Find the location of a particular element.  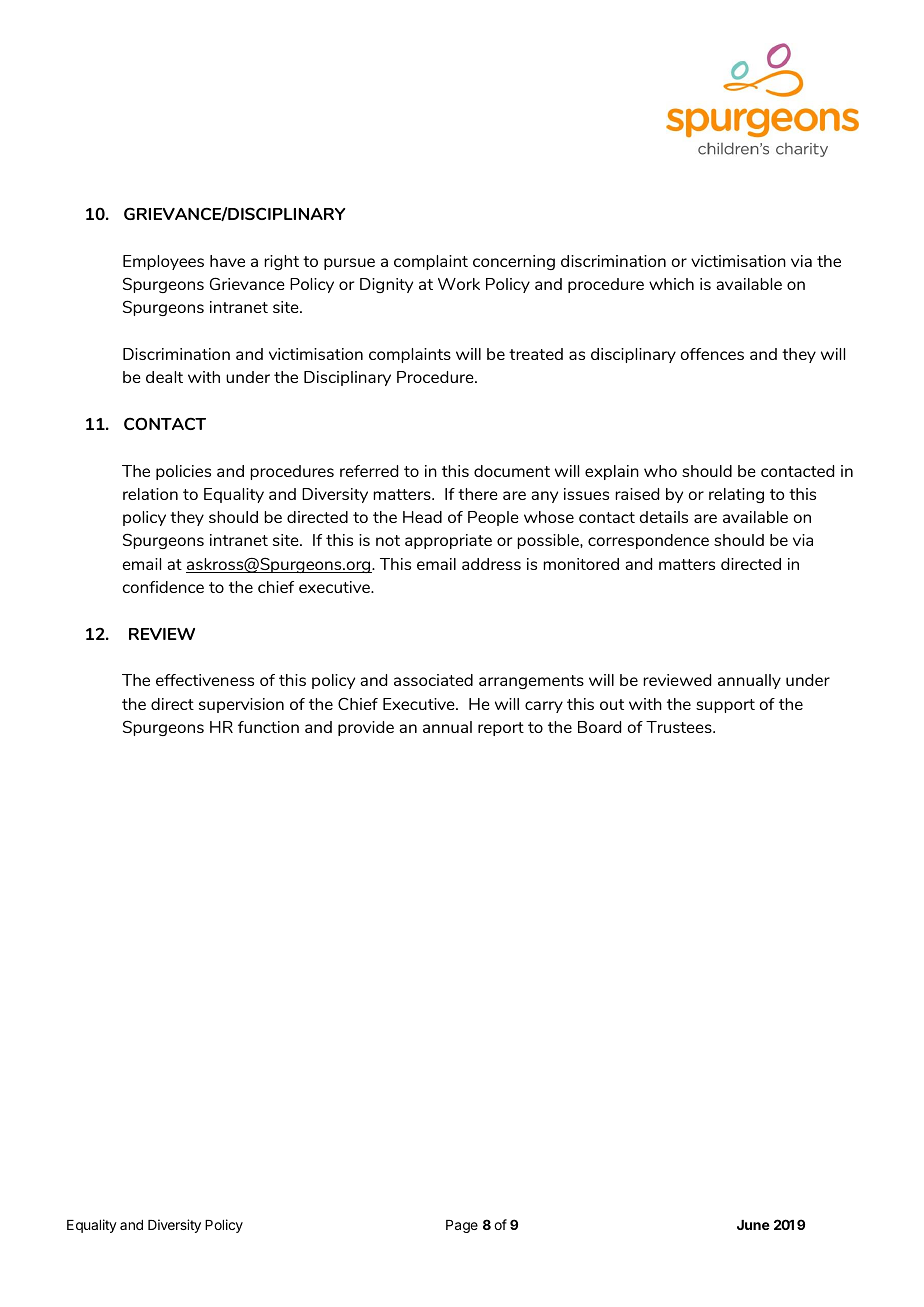

function is located at coordinates (268, 727).
